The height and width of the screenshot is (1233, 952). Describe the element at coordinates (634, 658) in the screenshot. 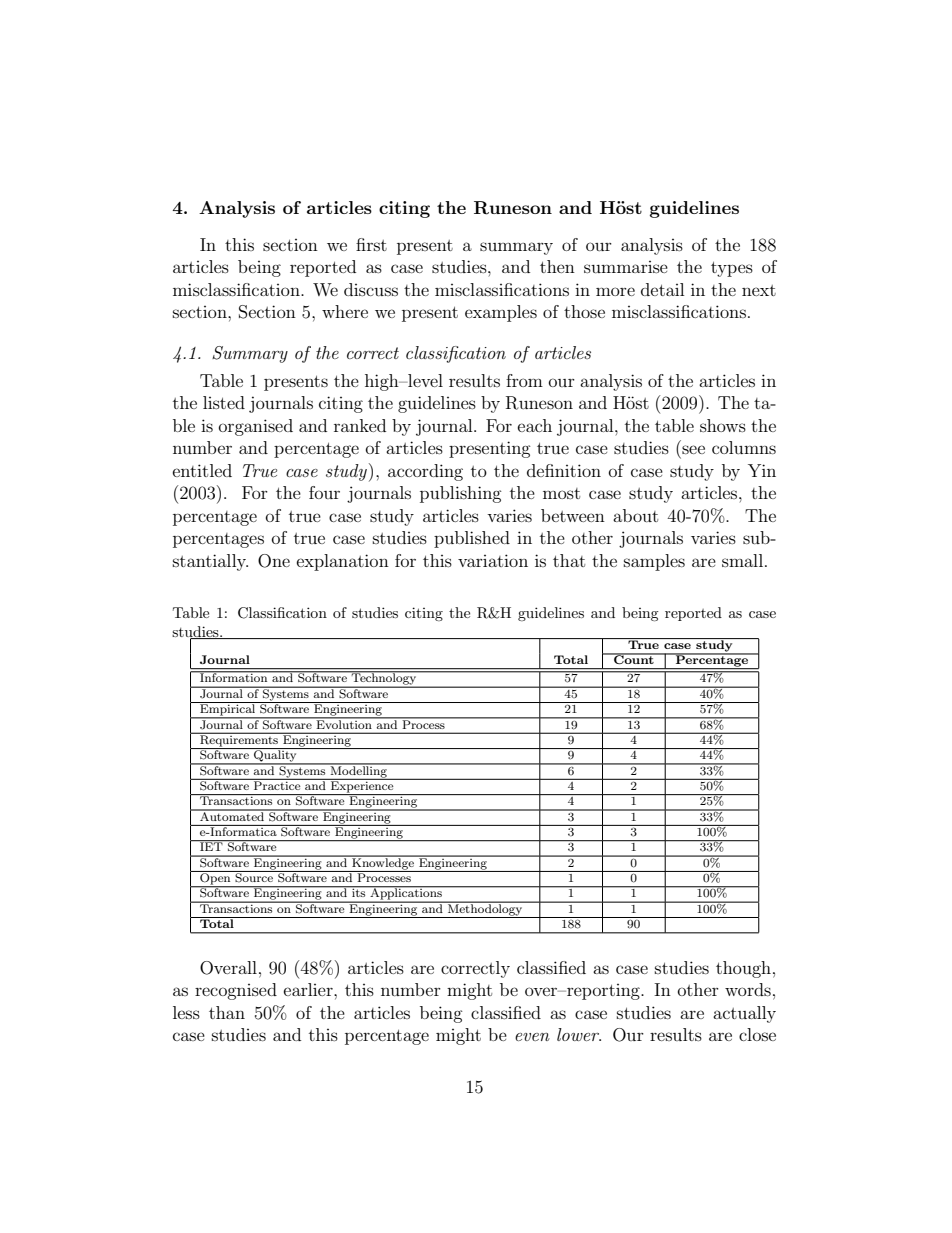

I see `Count` at that location.
